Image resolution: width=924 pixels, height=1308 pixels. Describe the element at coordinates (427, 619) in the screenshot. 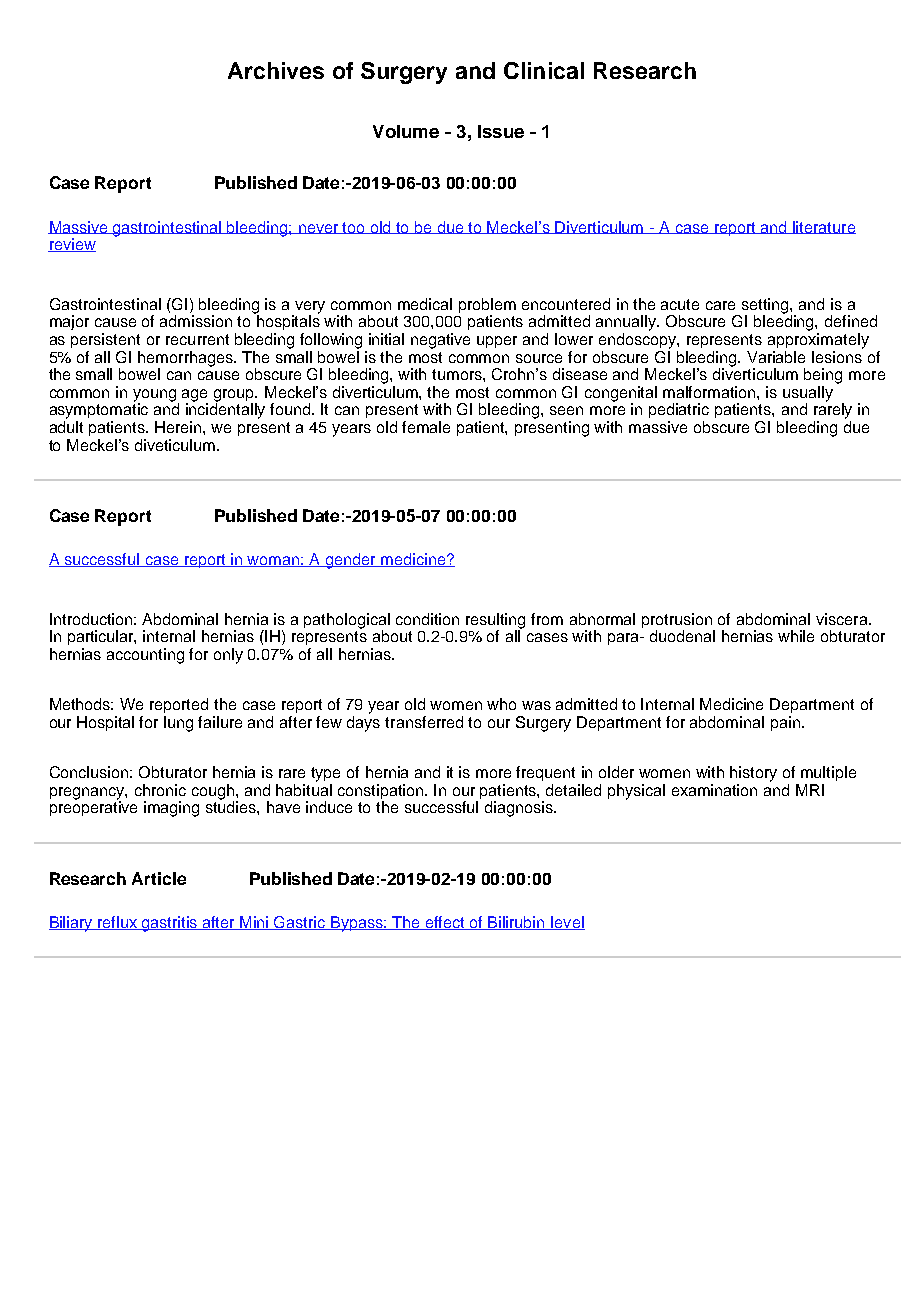

I see `condition` at that location.
